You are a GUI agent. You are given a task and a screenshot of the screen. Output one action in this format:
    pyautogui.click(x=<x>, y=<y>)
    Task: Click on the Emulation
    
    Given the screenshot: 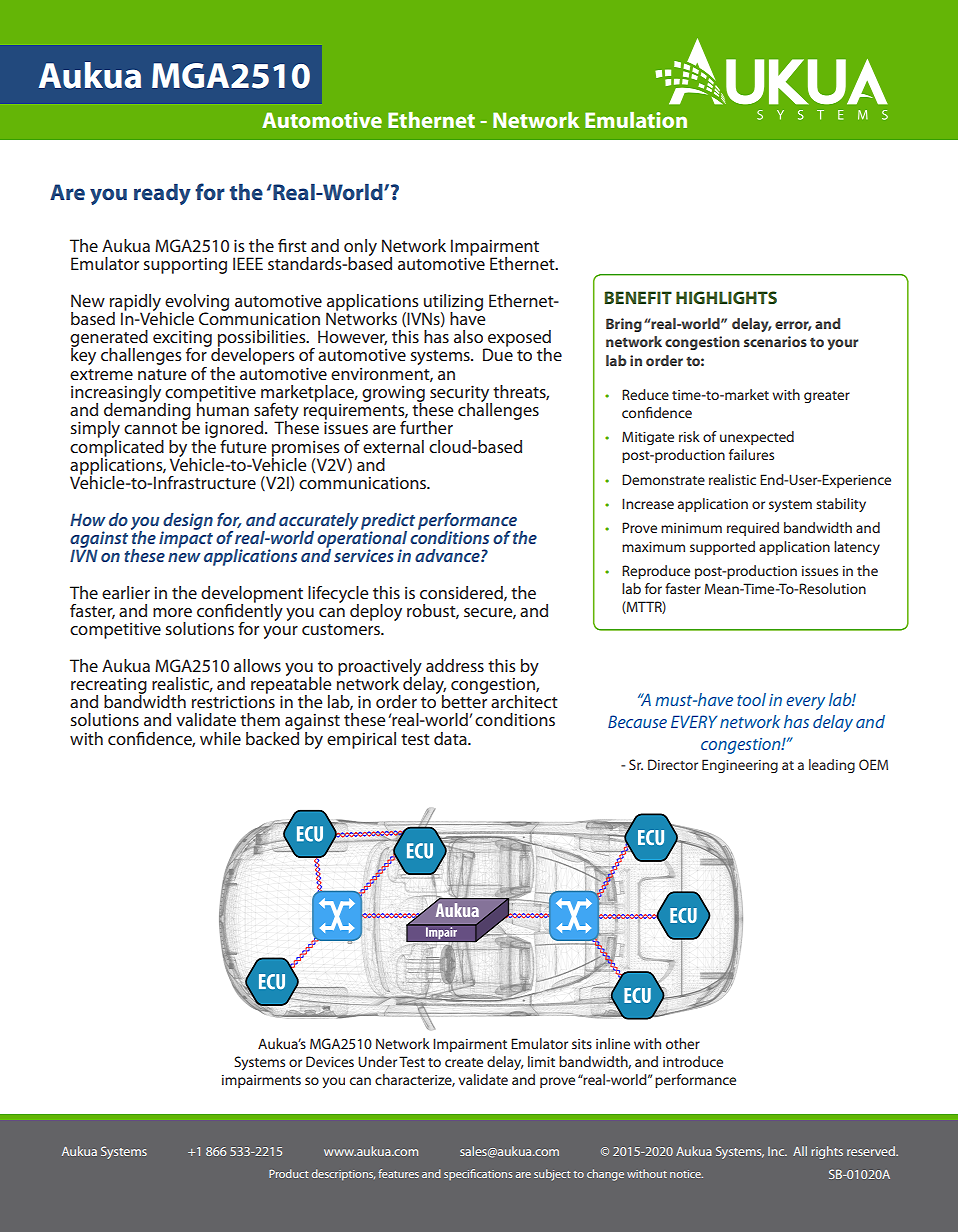 What is the action you would take?
    pyautogui.click(x=636, y=120)
